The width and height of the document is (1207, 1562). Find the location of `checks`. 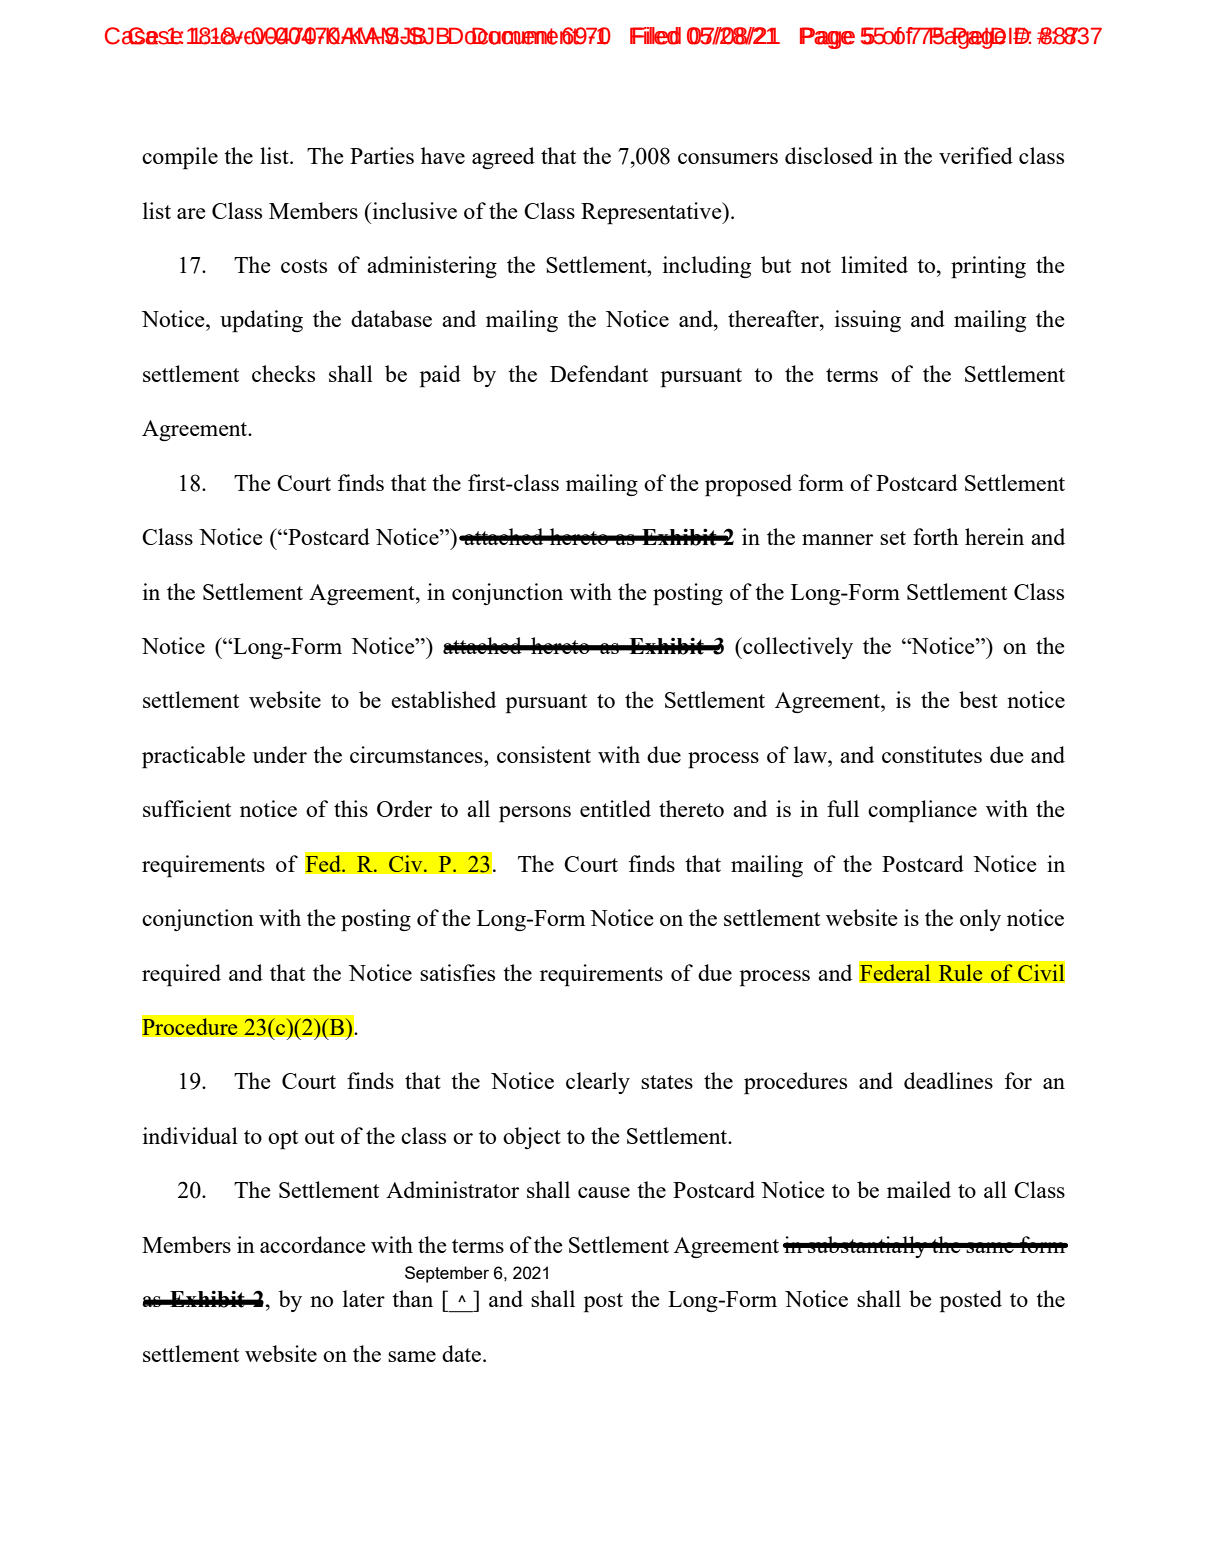

checks is located at coordinates (283, 373).
